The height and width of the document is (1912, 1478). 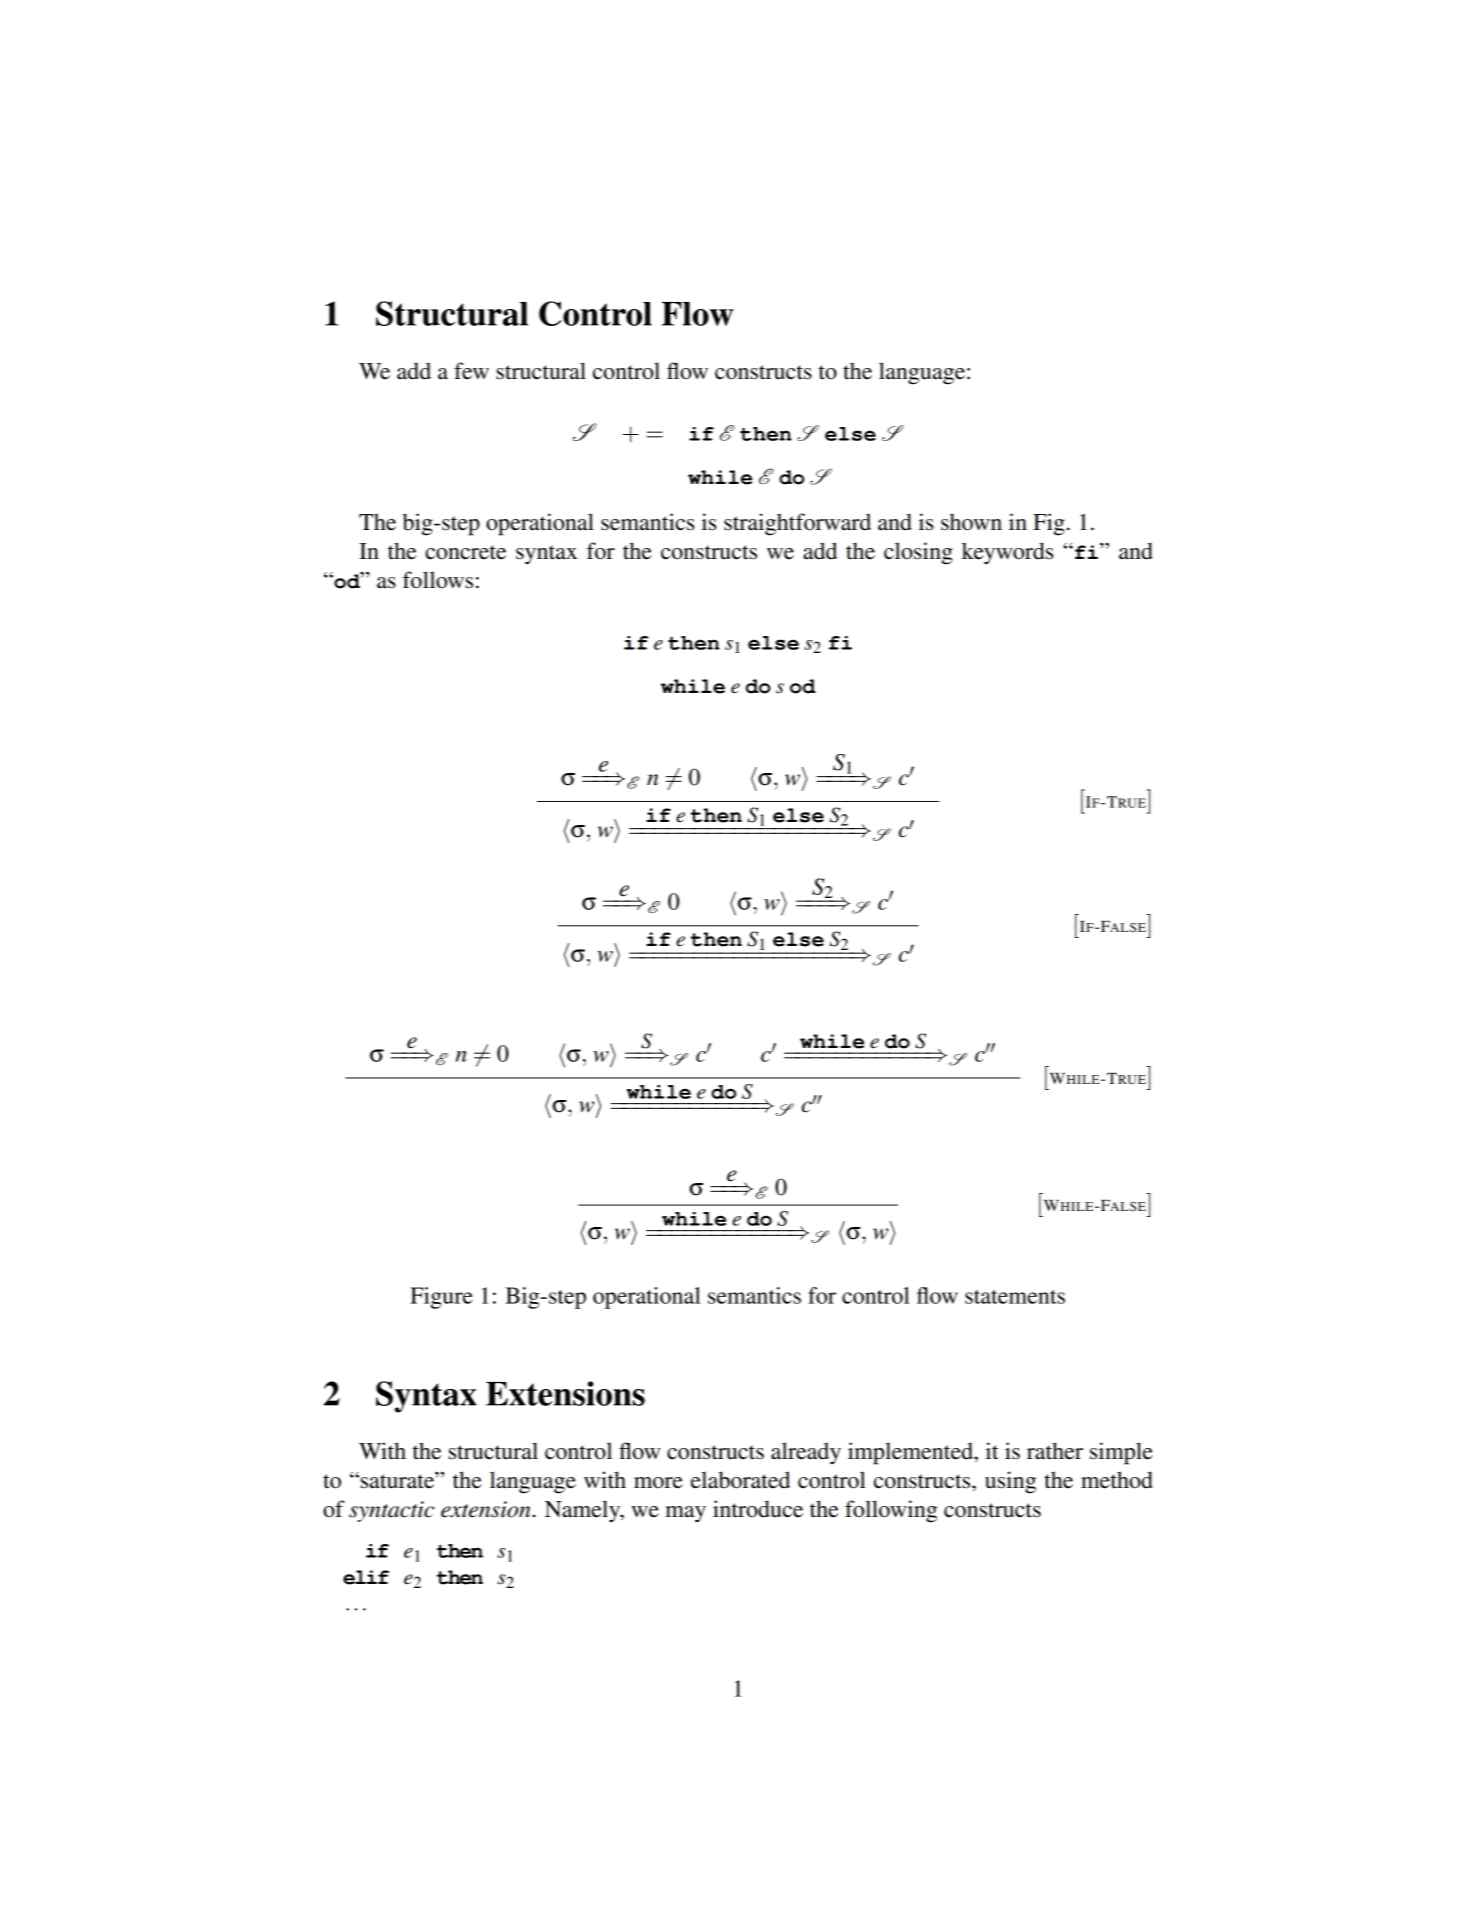 I want to click on keywords, so click(x=1007, y=553).
